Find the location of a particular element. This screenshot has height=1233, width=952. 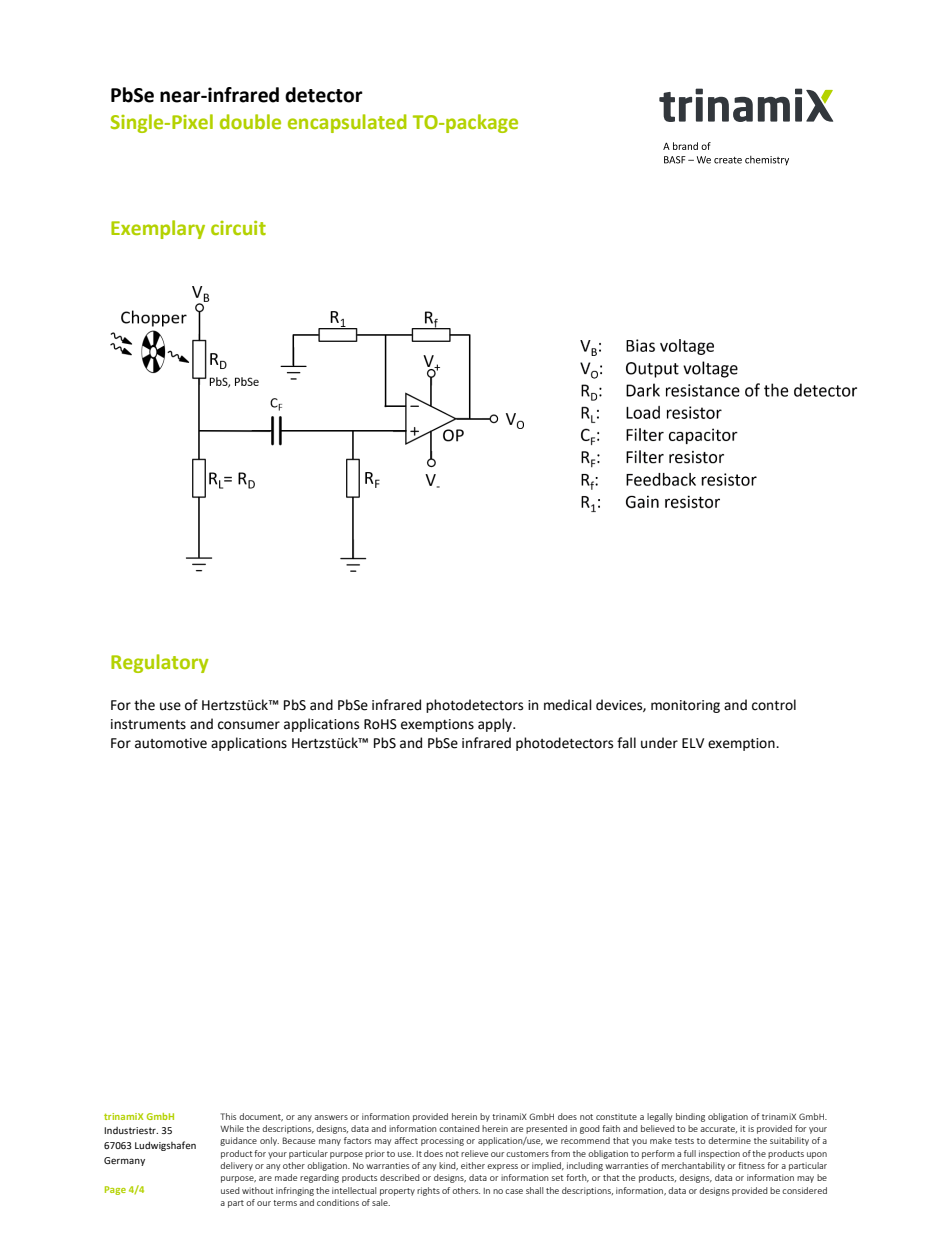

circuit is located at coordinates (238, 228).
